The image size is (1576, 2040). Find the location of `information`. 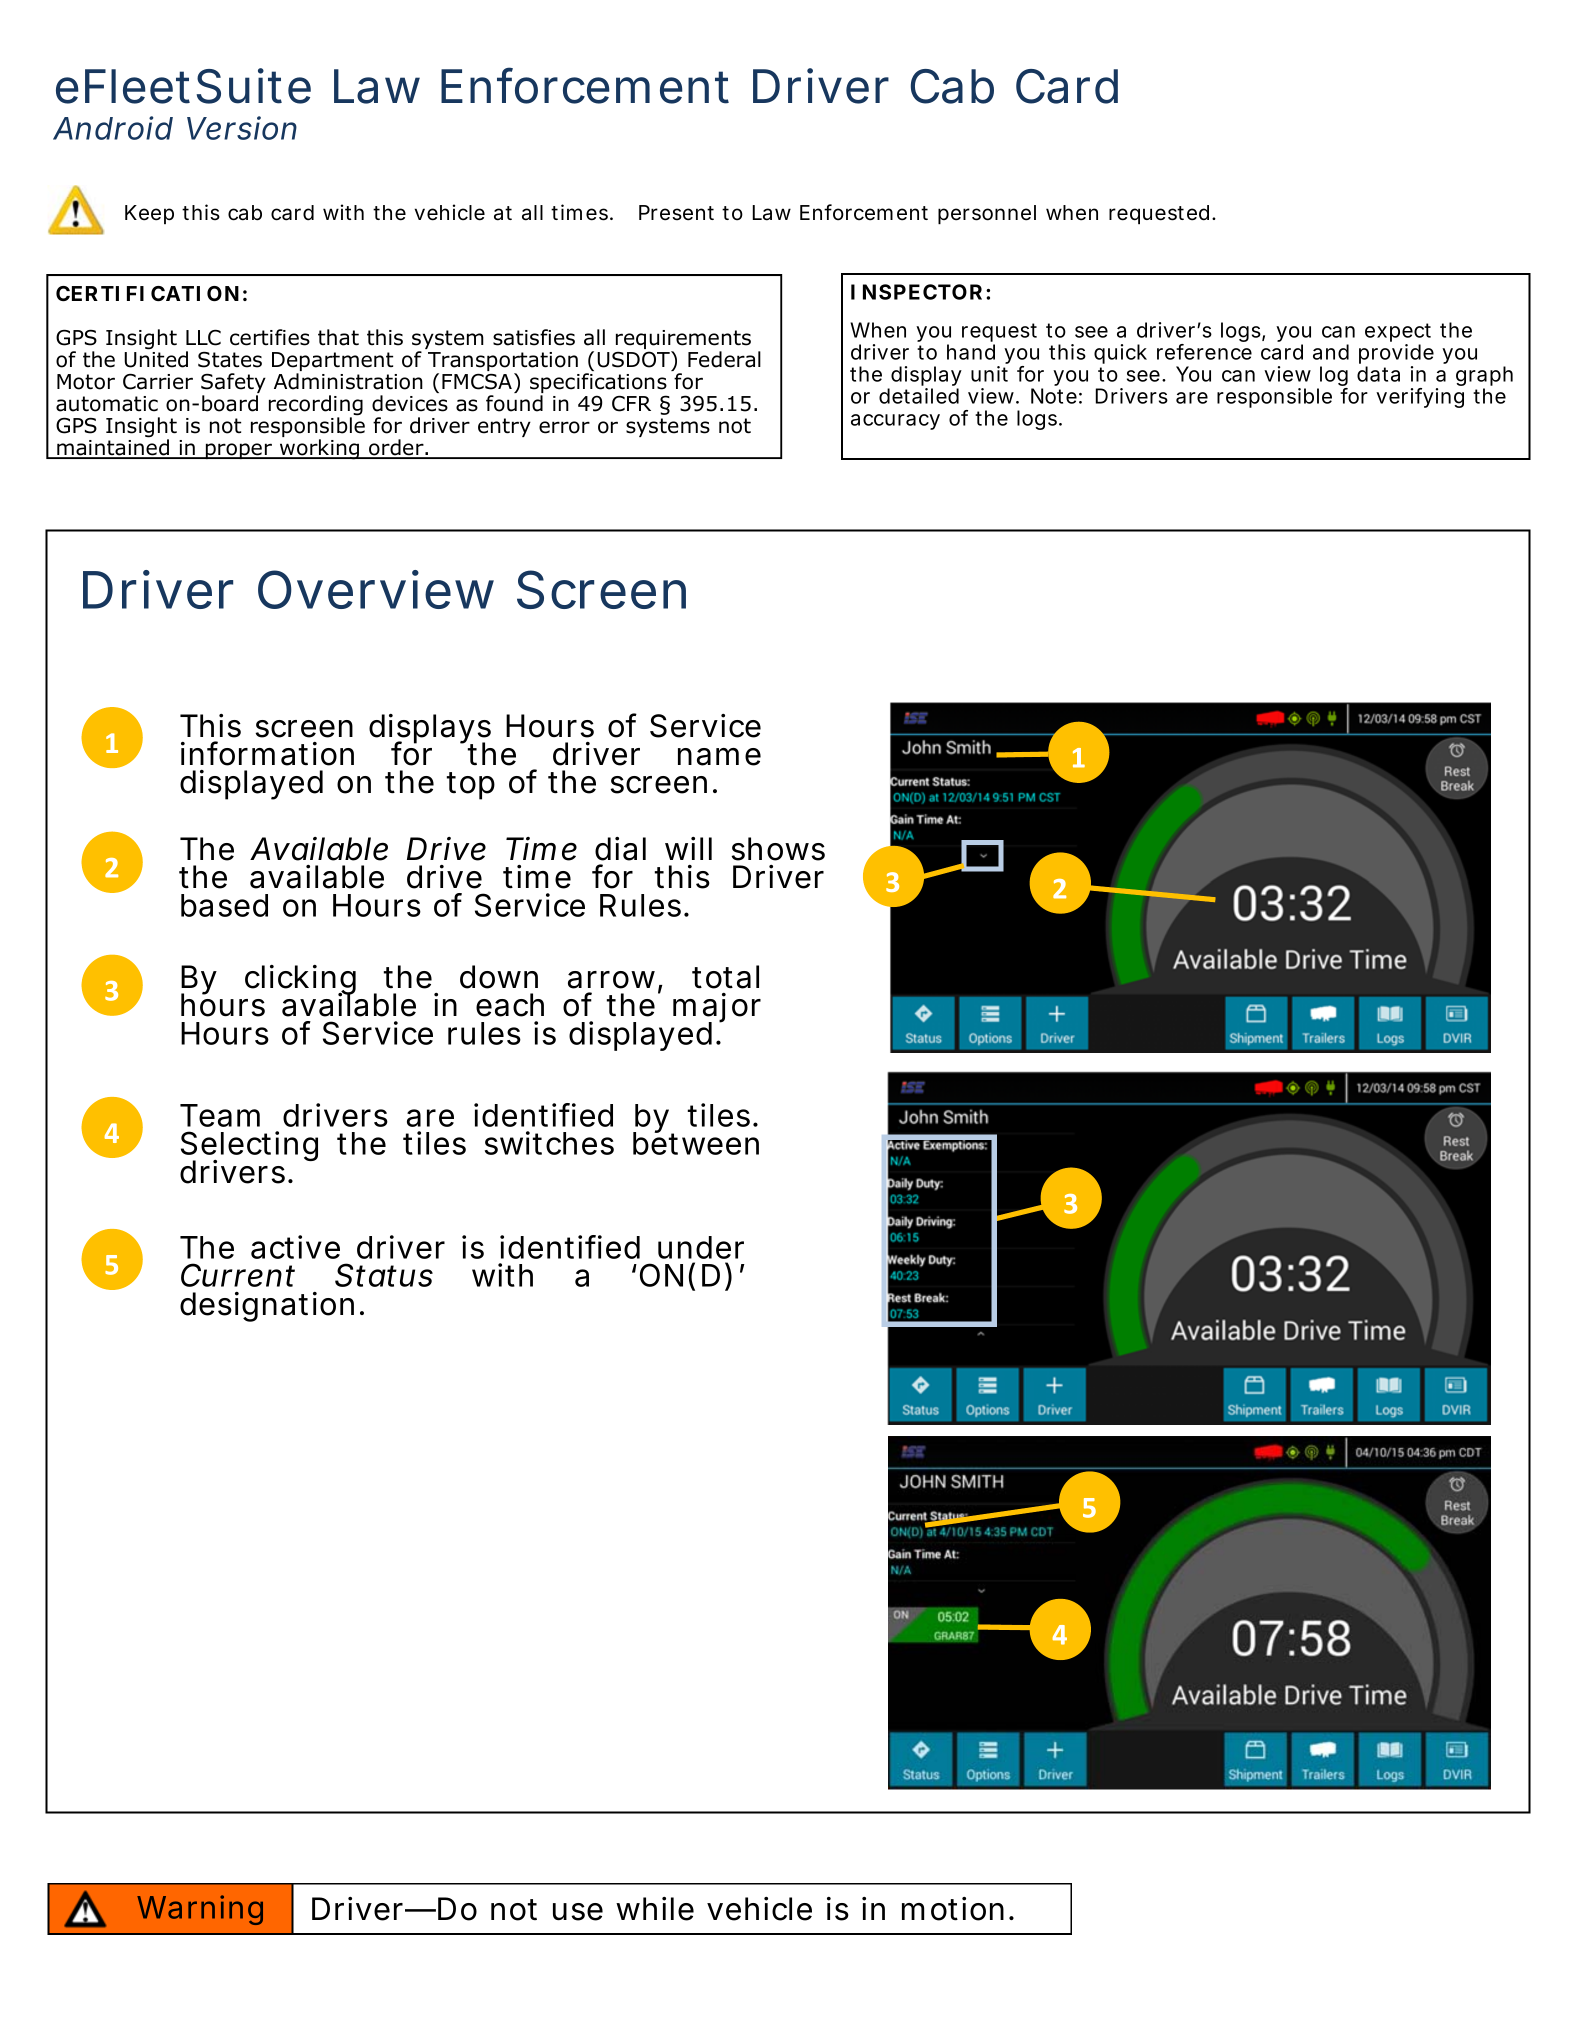

information is located at coordinates (267, 753).
